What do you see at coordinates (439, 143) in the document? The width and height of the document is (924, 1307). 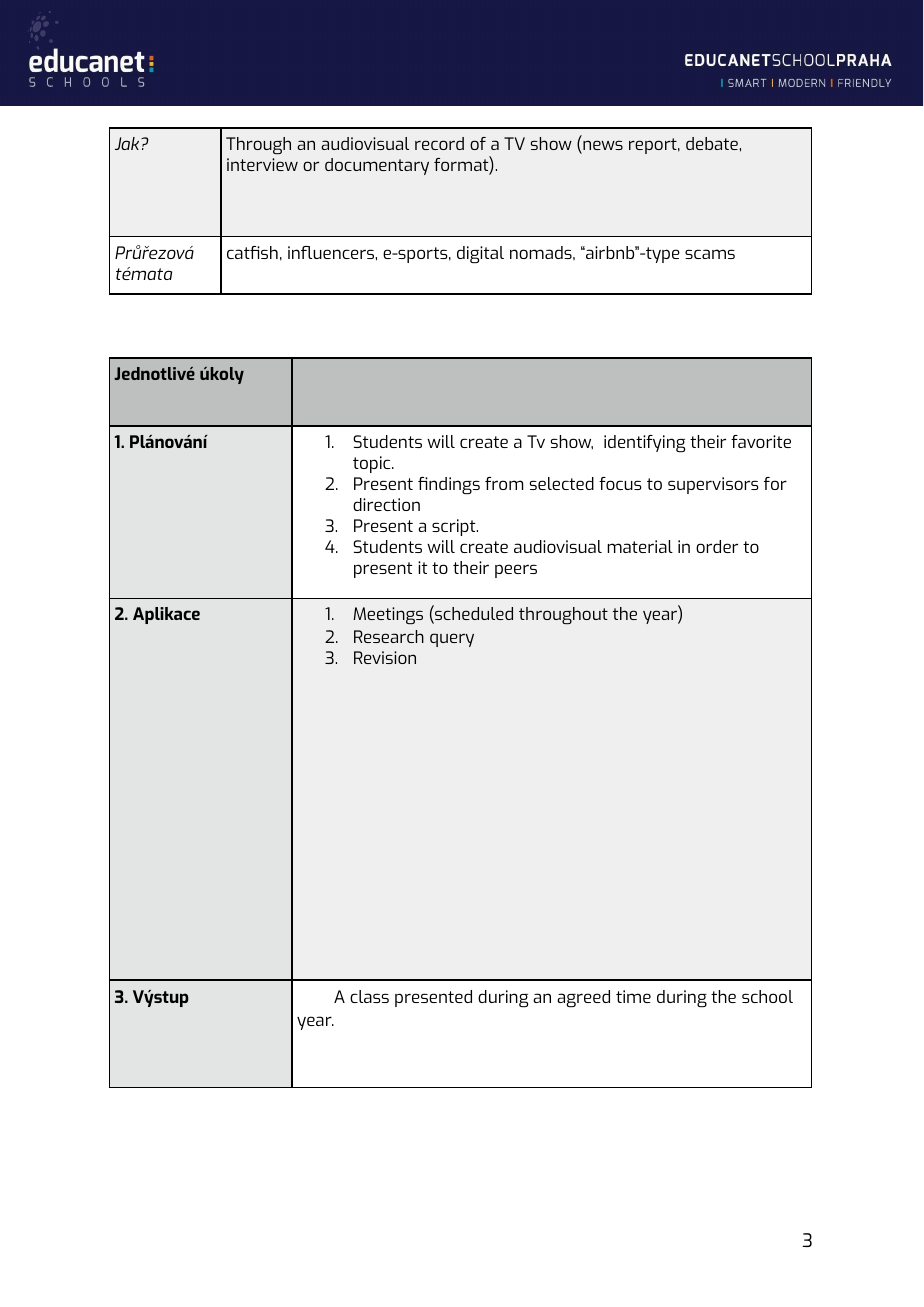 I see `record` at bounding box center [439, 143].
